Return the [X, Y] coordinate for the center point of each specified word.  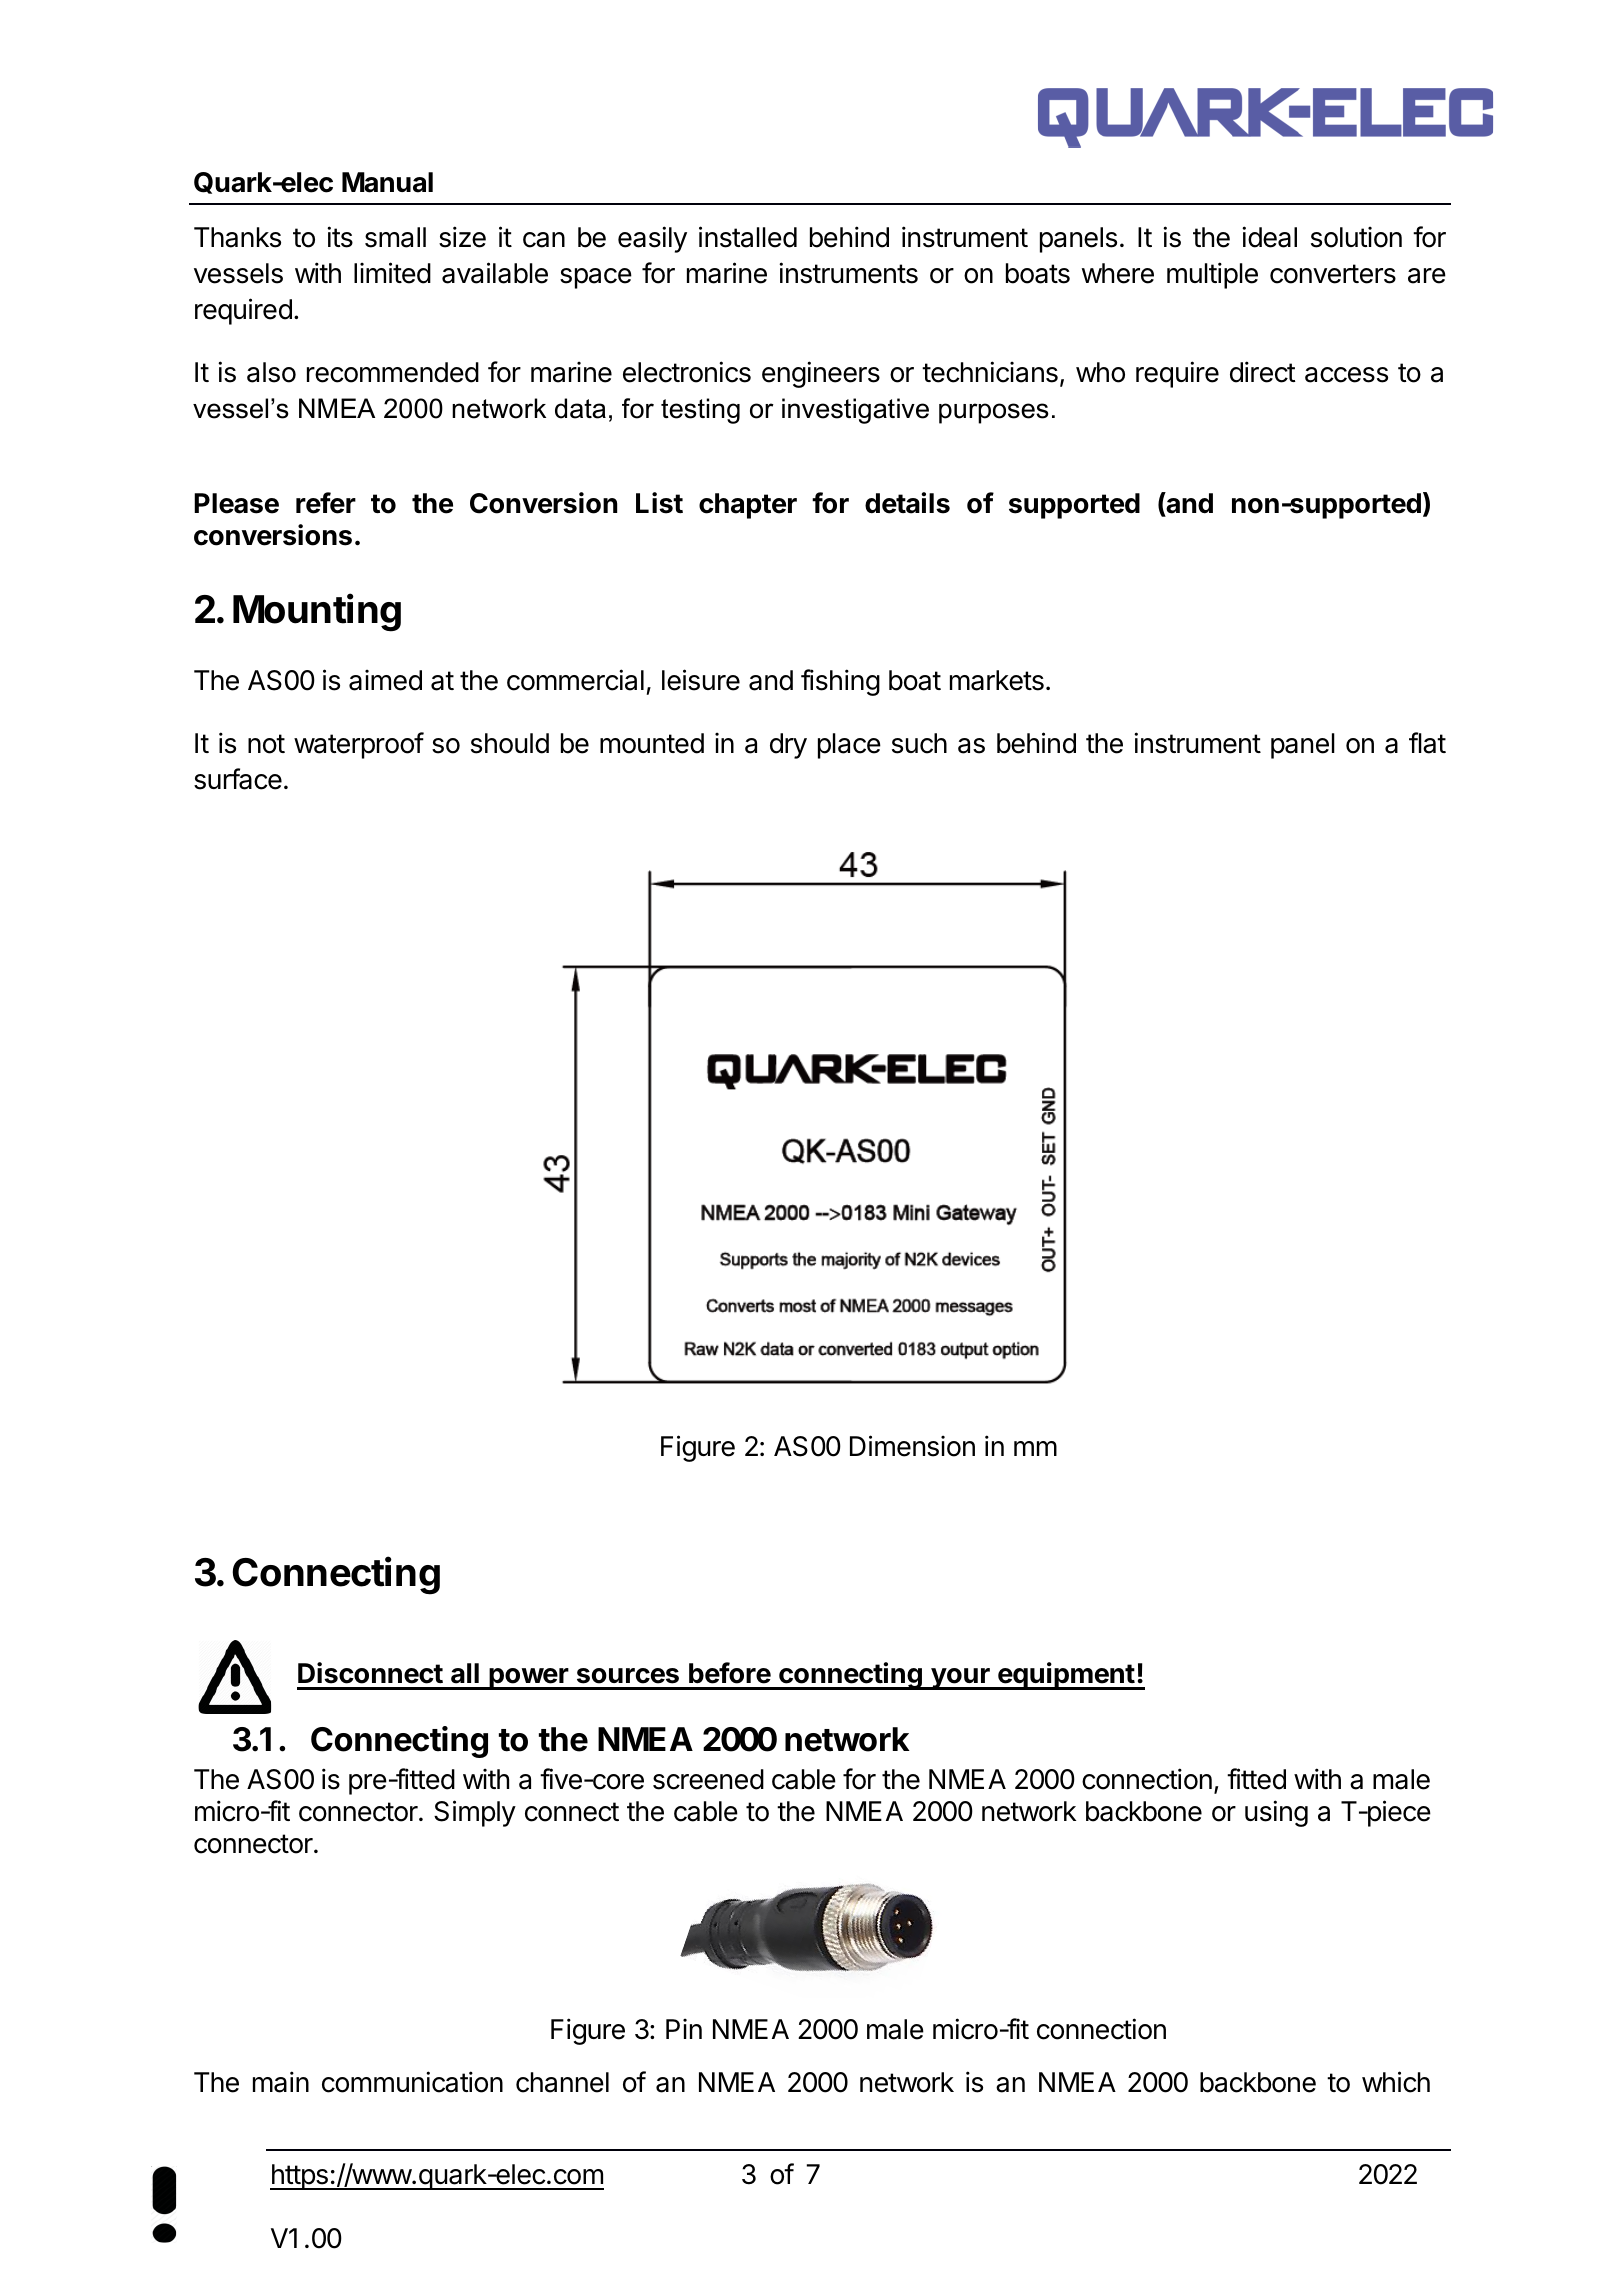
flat [1427, 743]
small [395, 237]
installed [748, 237]
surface [238, 779]
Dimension [912, 1446]
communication [412, 2082]
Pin [684, 2028]
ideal [1269, 237]
